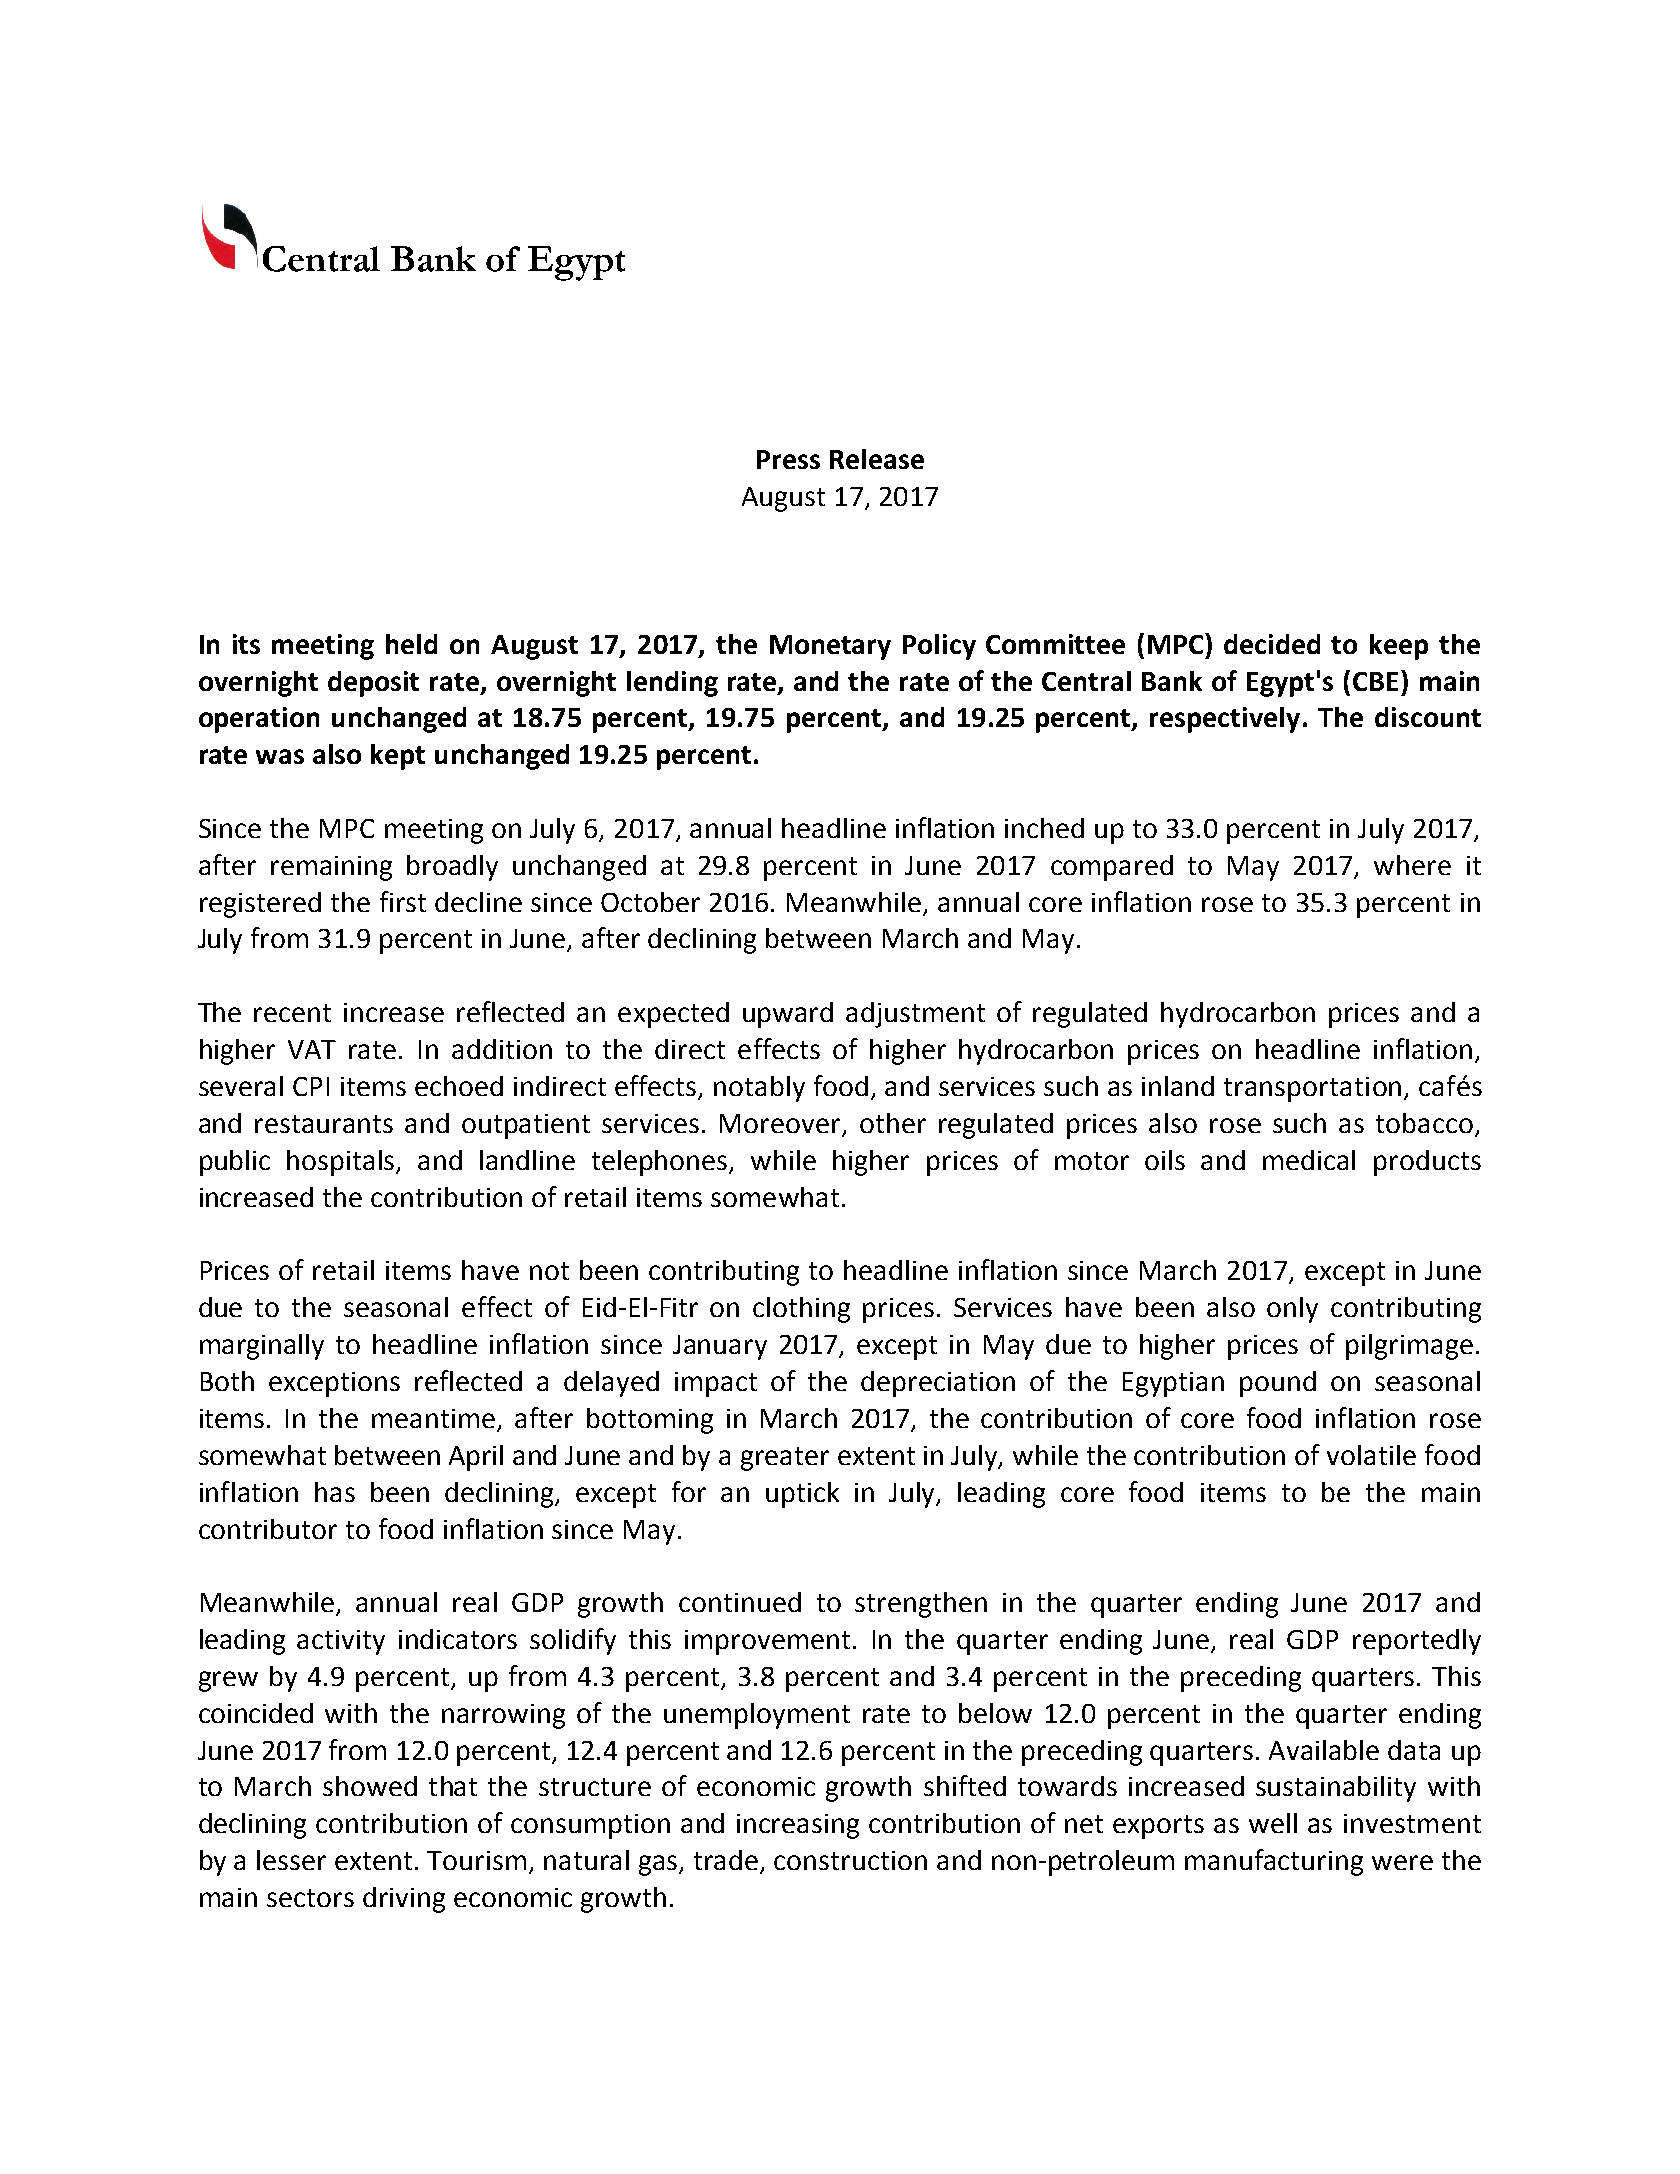  Describe the element at coordinates (788, 459) in the screenshot. I see `Press` at that location.
